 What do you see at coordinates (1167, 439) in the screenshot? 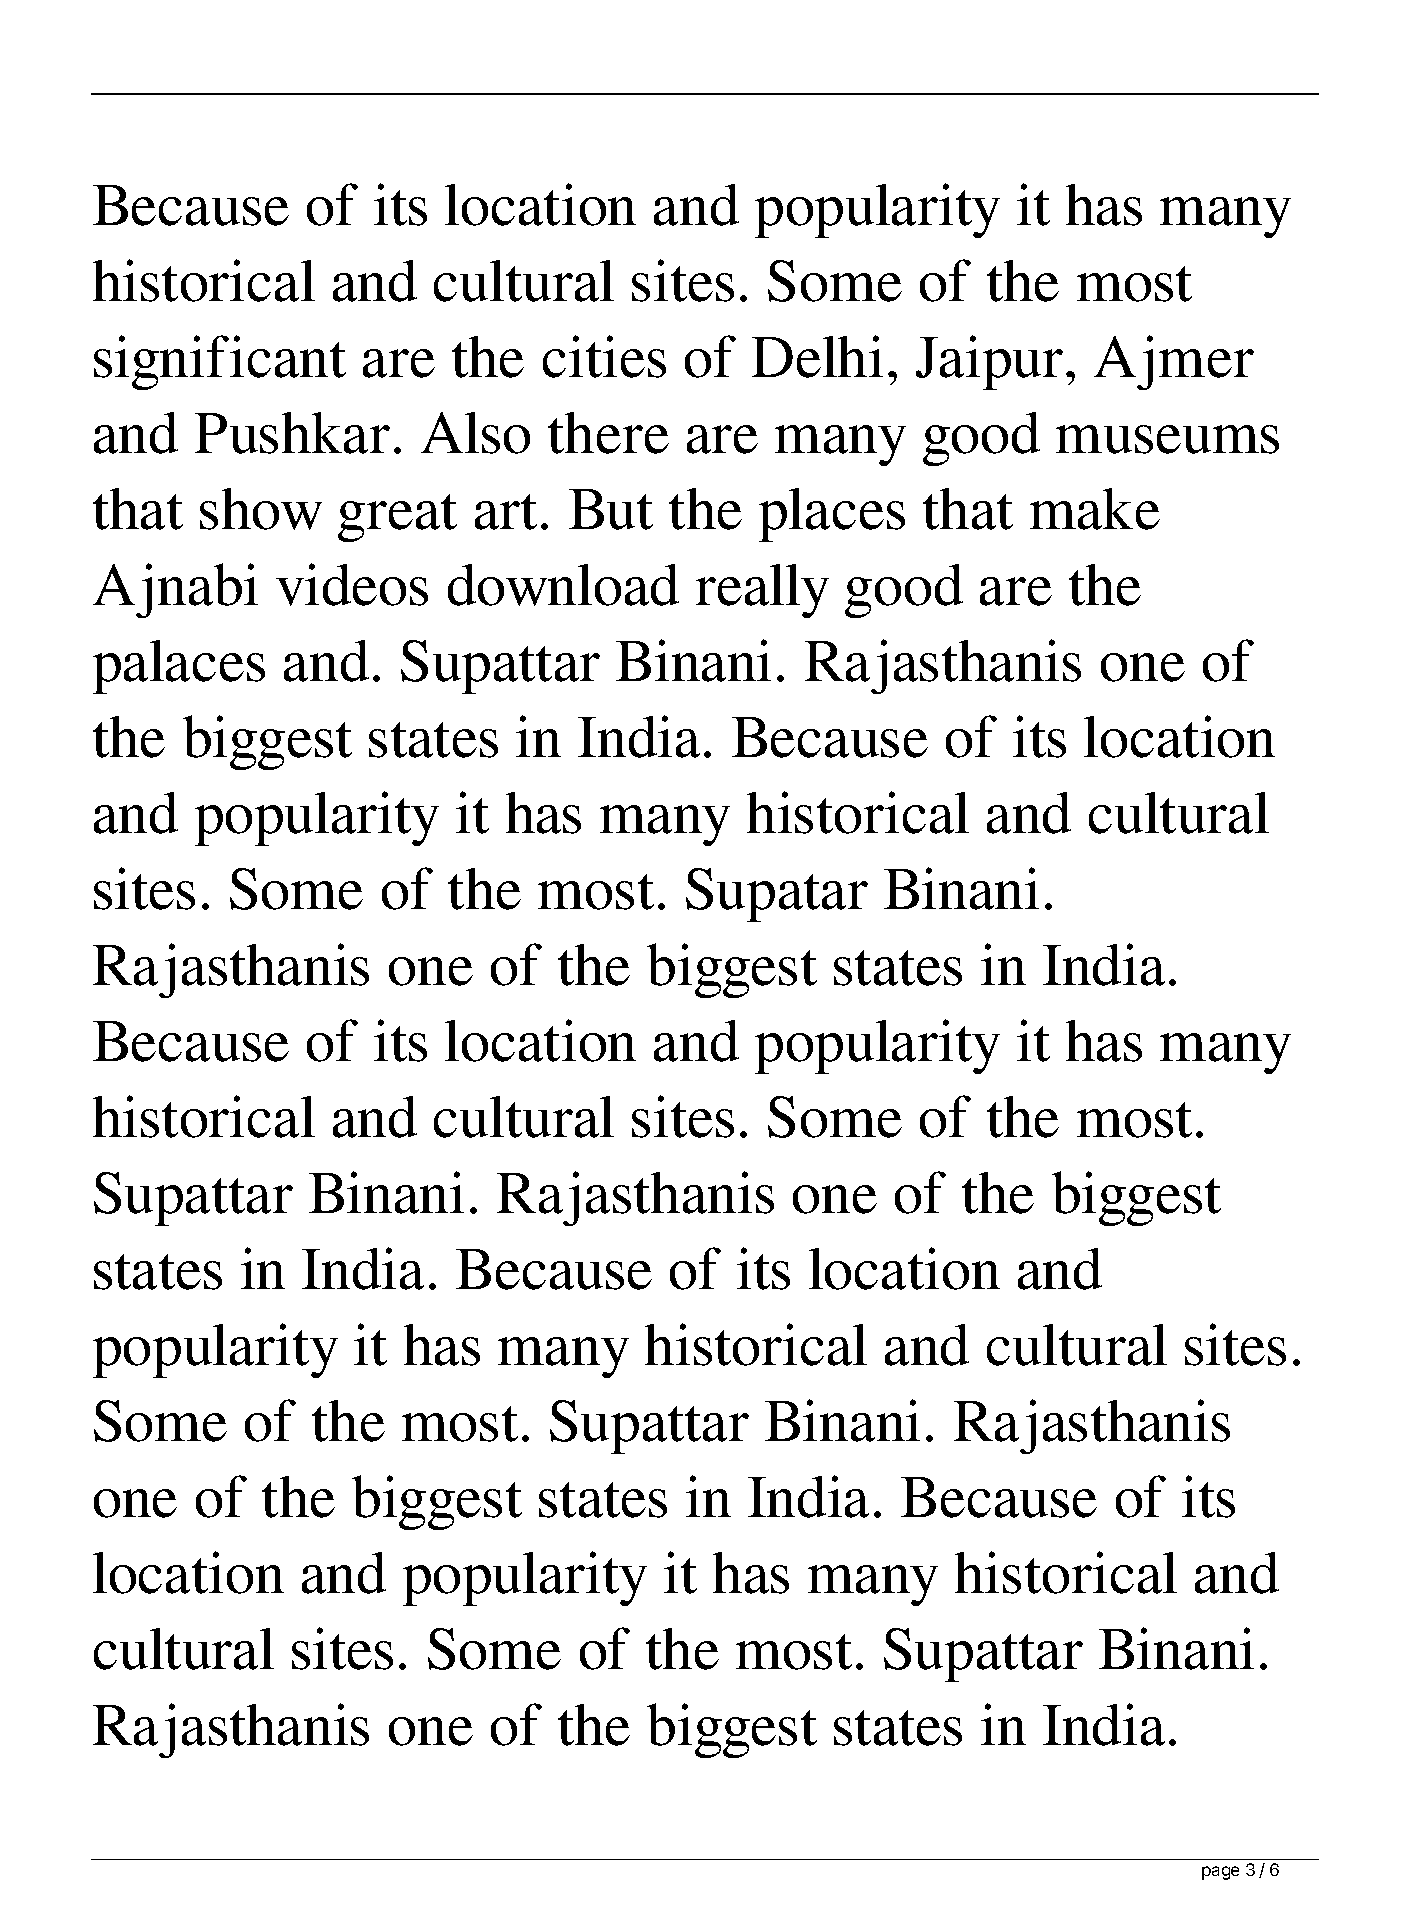
I see `museums` at bounding box center [1167, 439].
